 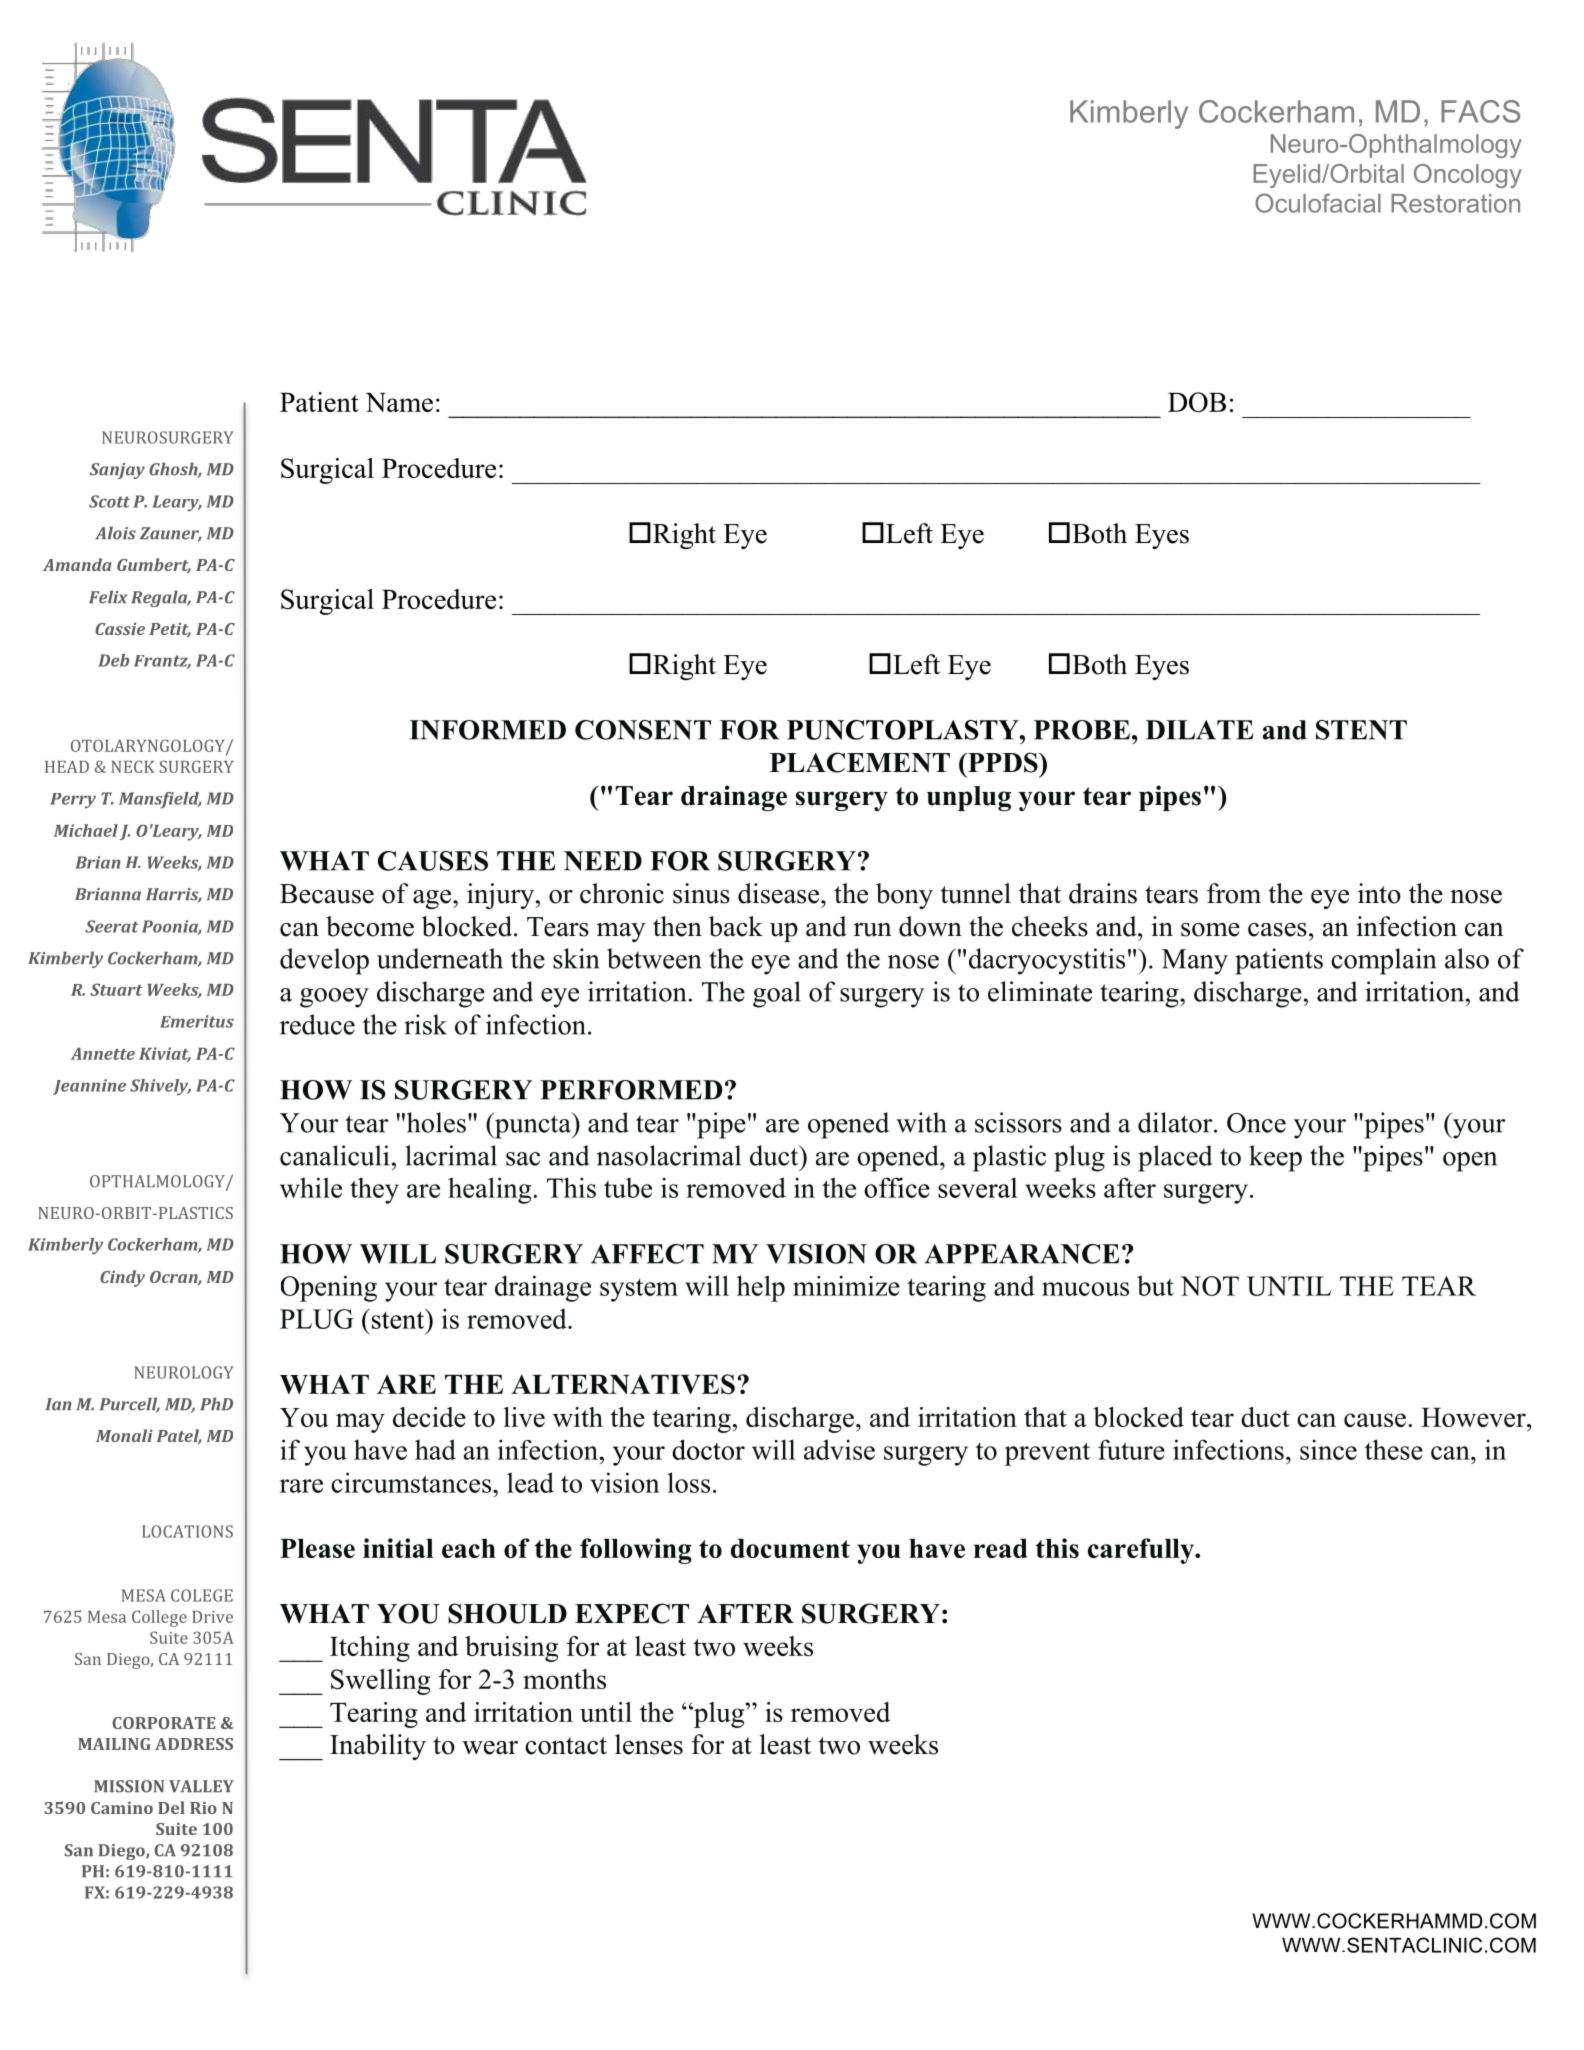 What do you see at coordinates (631, 1090) in the screenshot?
I see `PERFORMED` at bounding box center [631, 1090].
